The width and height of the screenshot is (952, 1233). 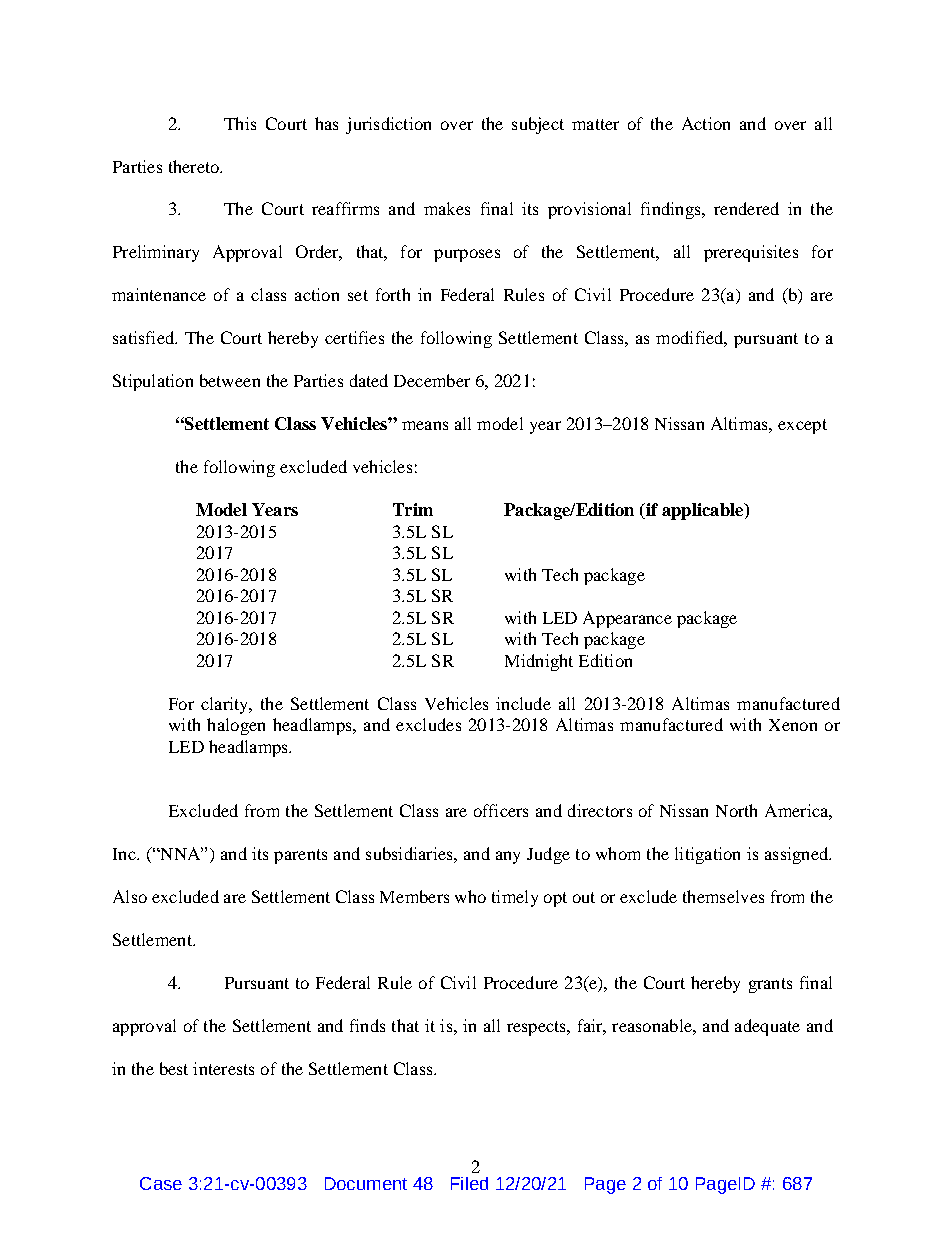 What do you see at coordinates (627, 619) in the screenshot?
I see `Appearance` at bounding box center [627, 619].
